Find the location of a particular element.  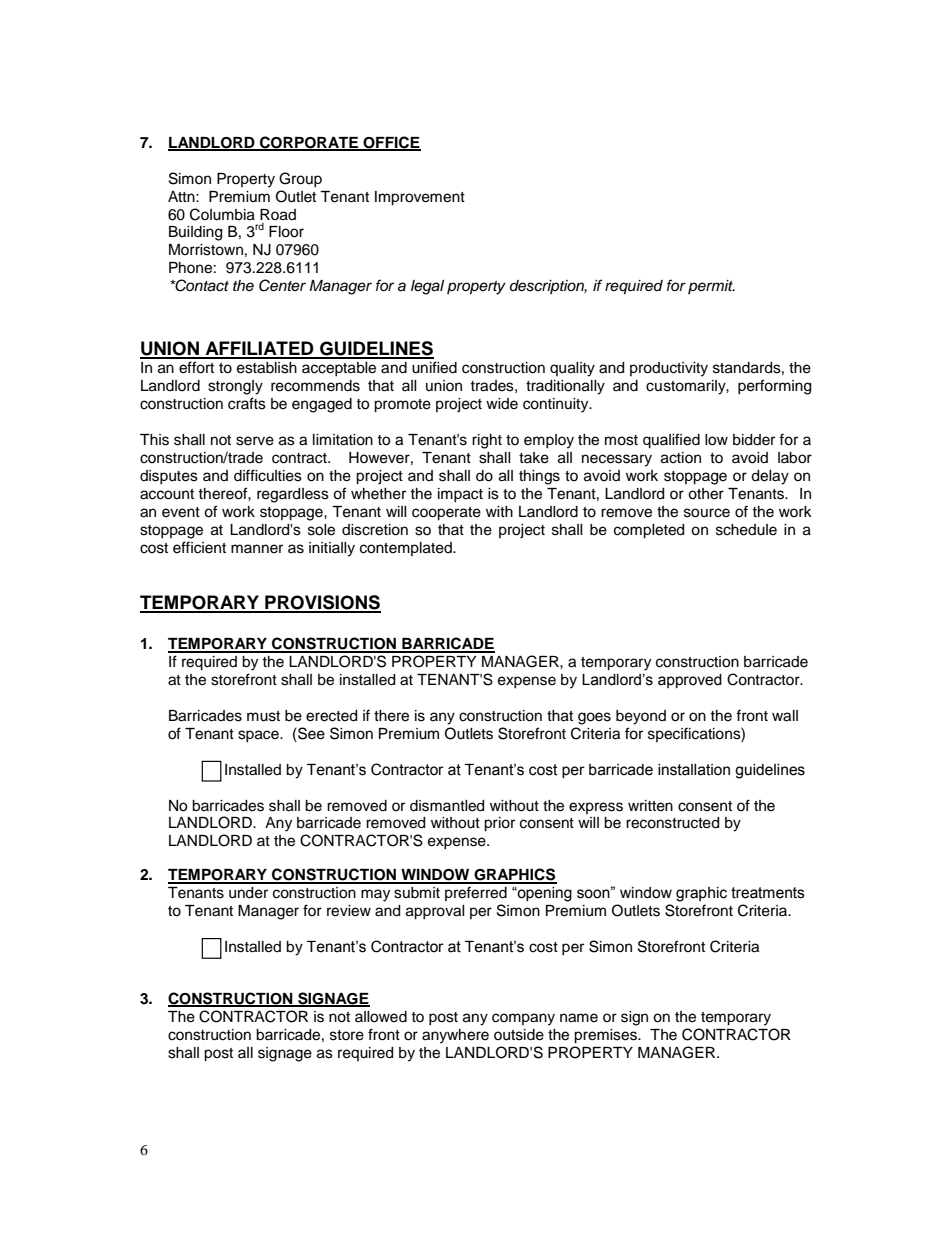

permit is located at coordinates (711, 287).
